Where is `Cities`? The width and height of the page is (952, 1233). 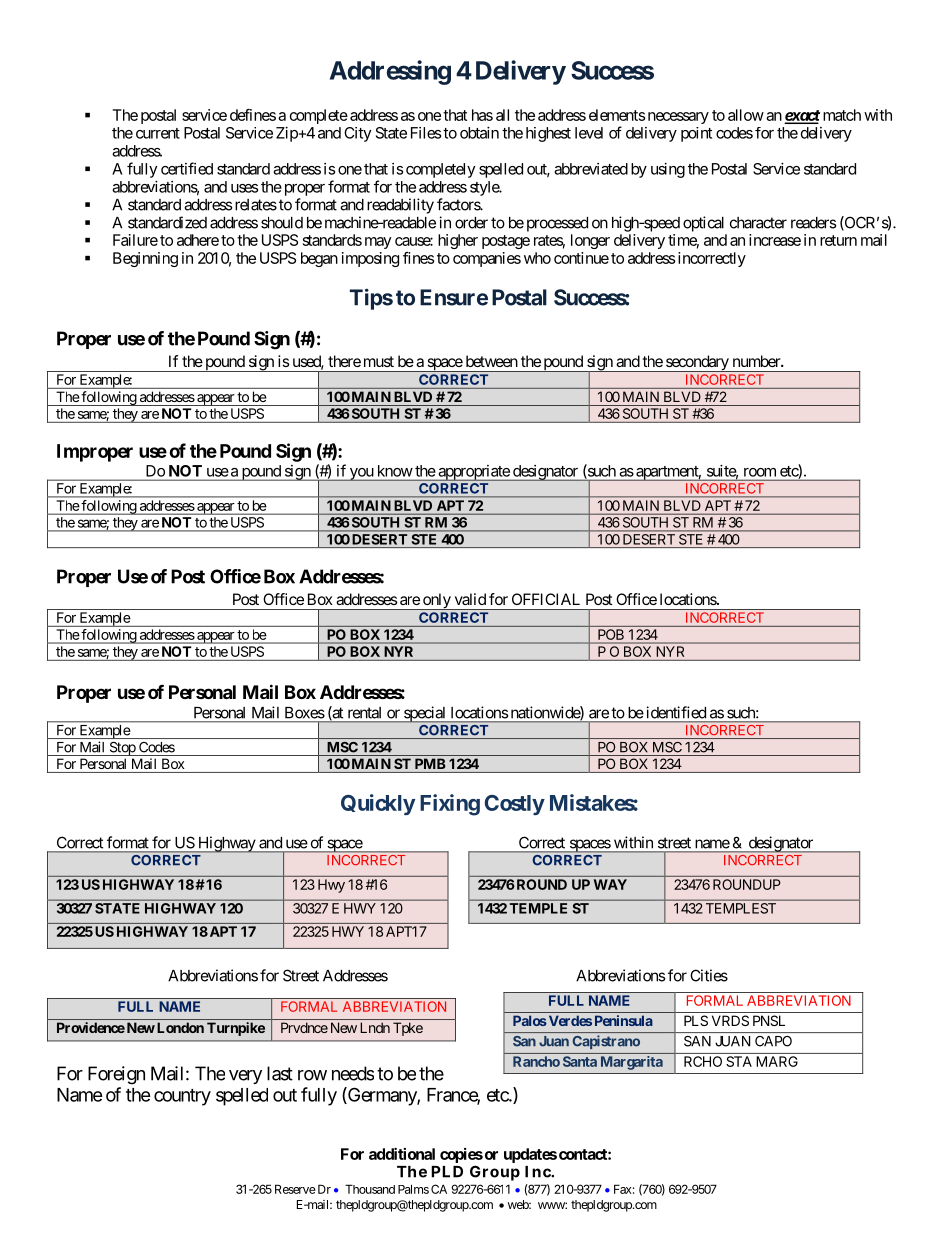
Cities is located at coordinates (709, 975).
